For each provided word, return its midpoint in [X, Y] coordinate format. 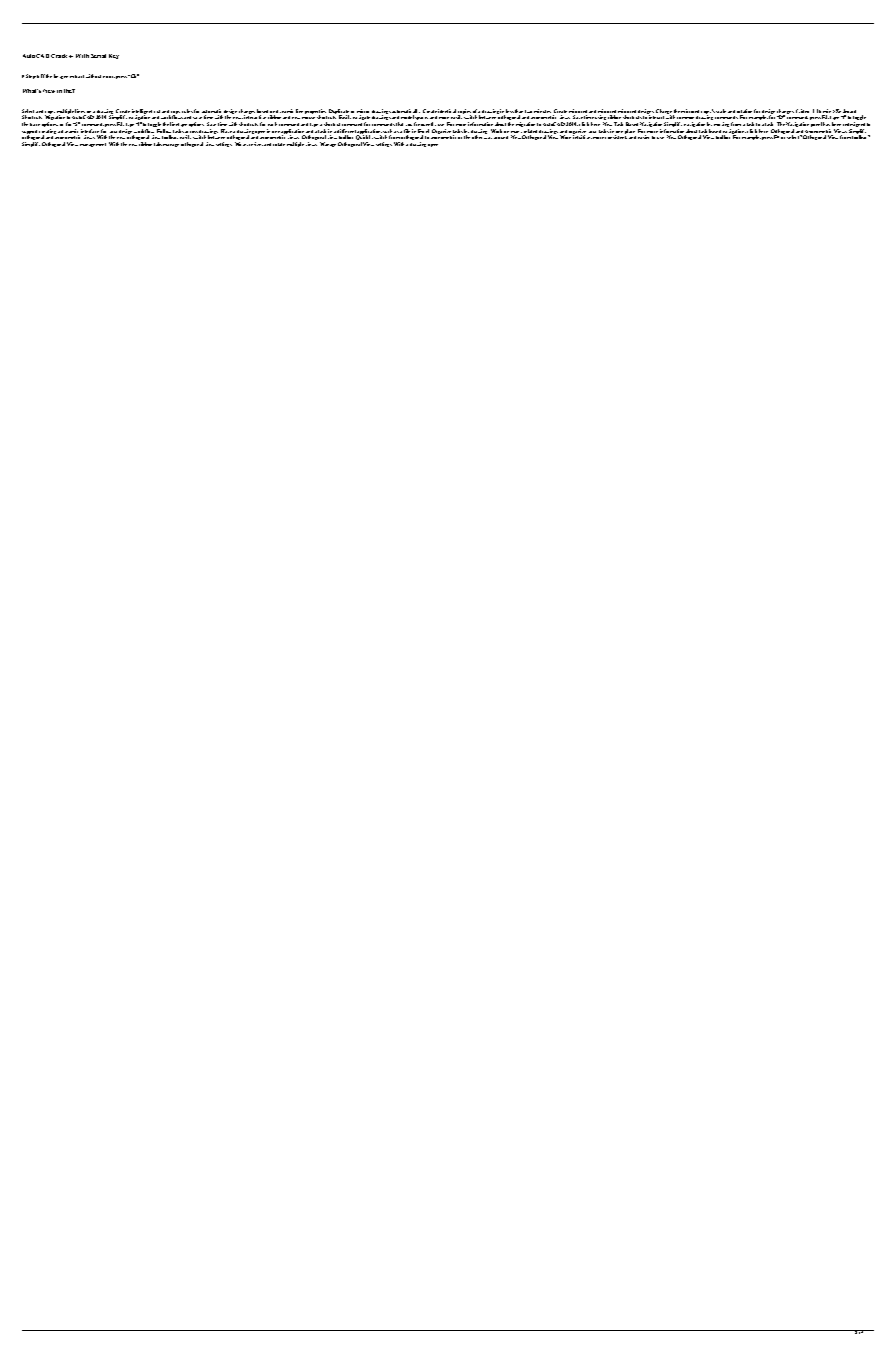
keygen [61, 76]
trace [35, 124]
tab [158, 144]
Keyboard [846, 113]
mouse [308, 118]
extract [77, 76]
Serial [98, 56]
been [836, 124]
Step [31, 76]
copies [465, 113]
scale [721, 111]
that [399, 124]
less [510, 111]
